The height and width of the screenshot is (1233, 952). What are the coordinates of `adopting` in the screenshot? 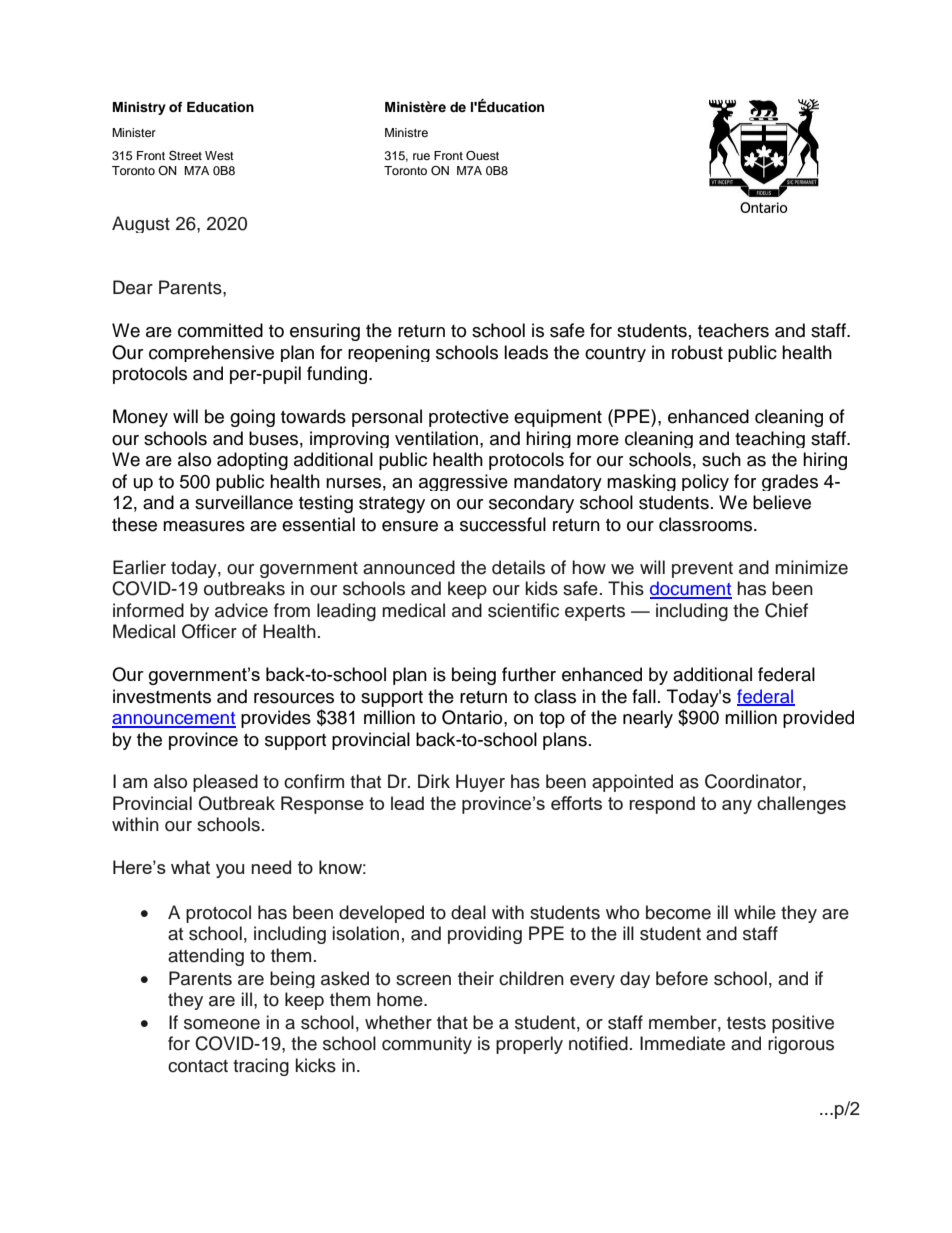 It's located at (252, 461).
